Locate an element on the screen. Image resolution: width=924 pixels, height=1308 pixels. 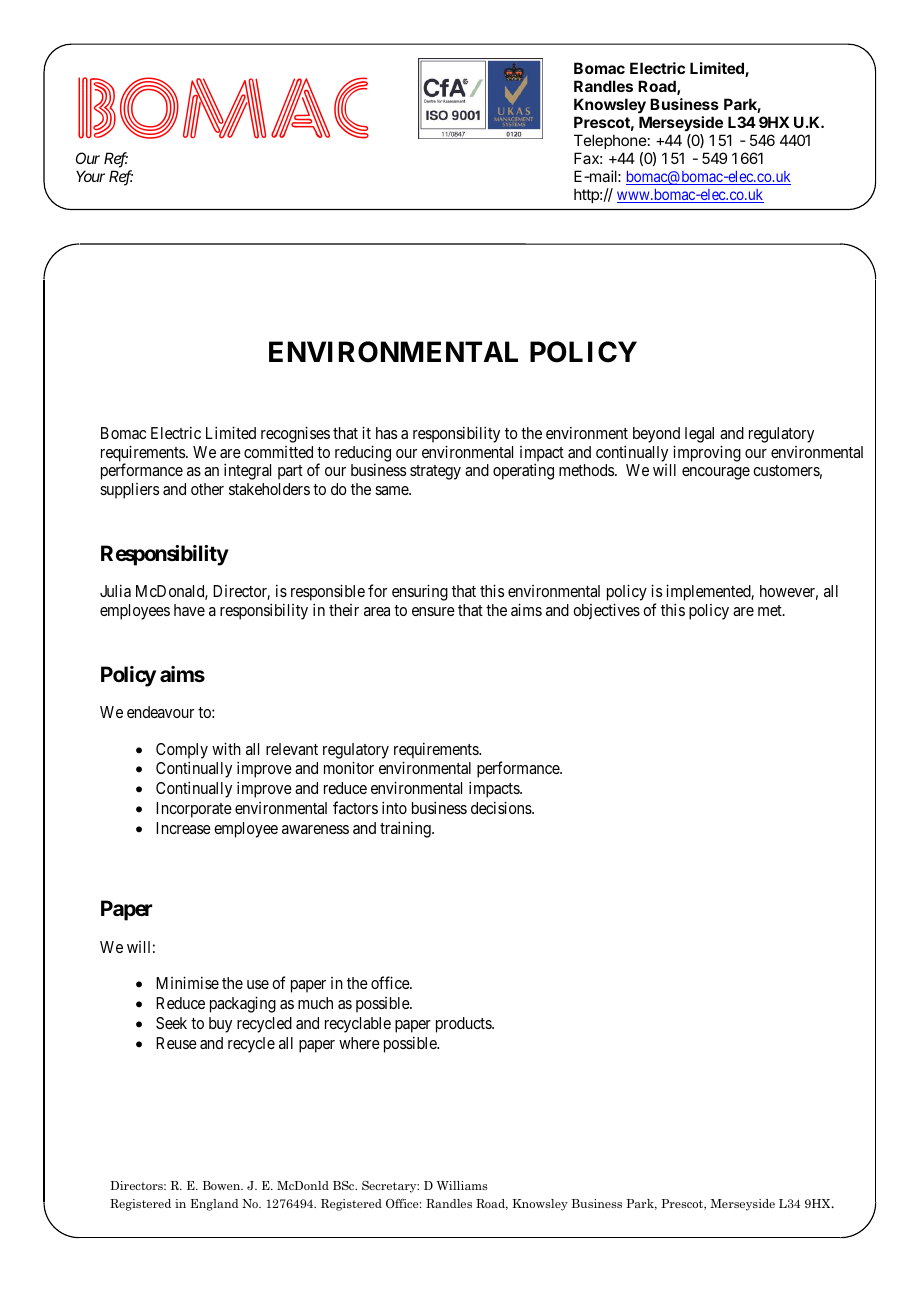
Bowen is located at coordinates (223, 1185).
